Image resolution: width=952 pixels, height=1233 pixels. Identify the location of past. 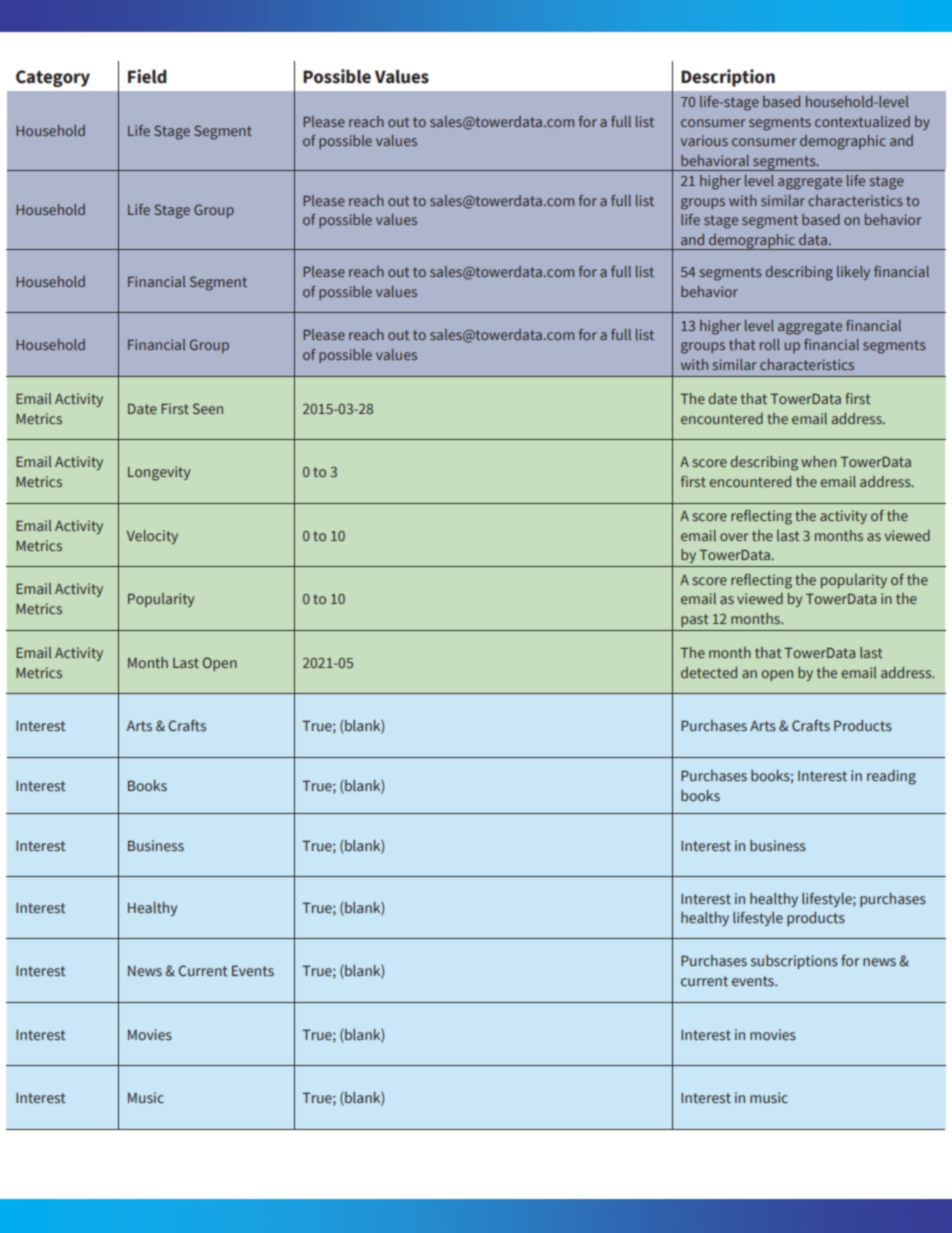
(695, 620).
